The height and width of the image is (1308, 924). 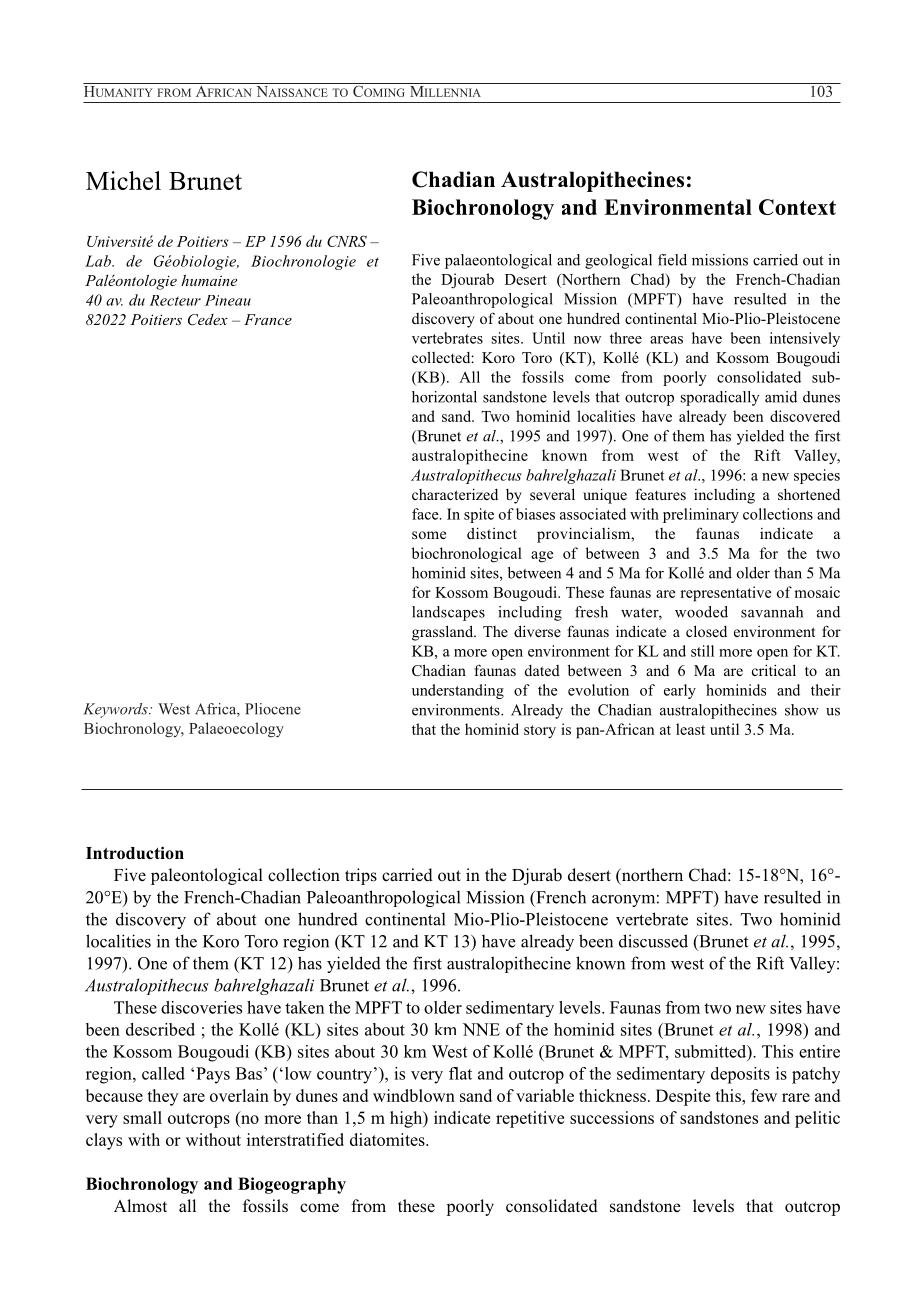 What do you see at coordinates (140, 1206) in the image?
I see `Almost` at bounding box center [140, 1206].
